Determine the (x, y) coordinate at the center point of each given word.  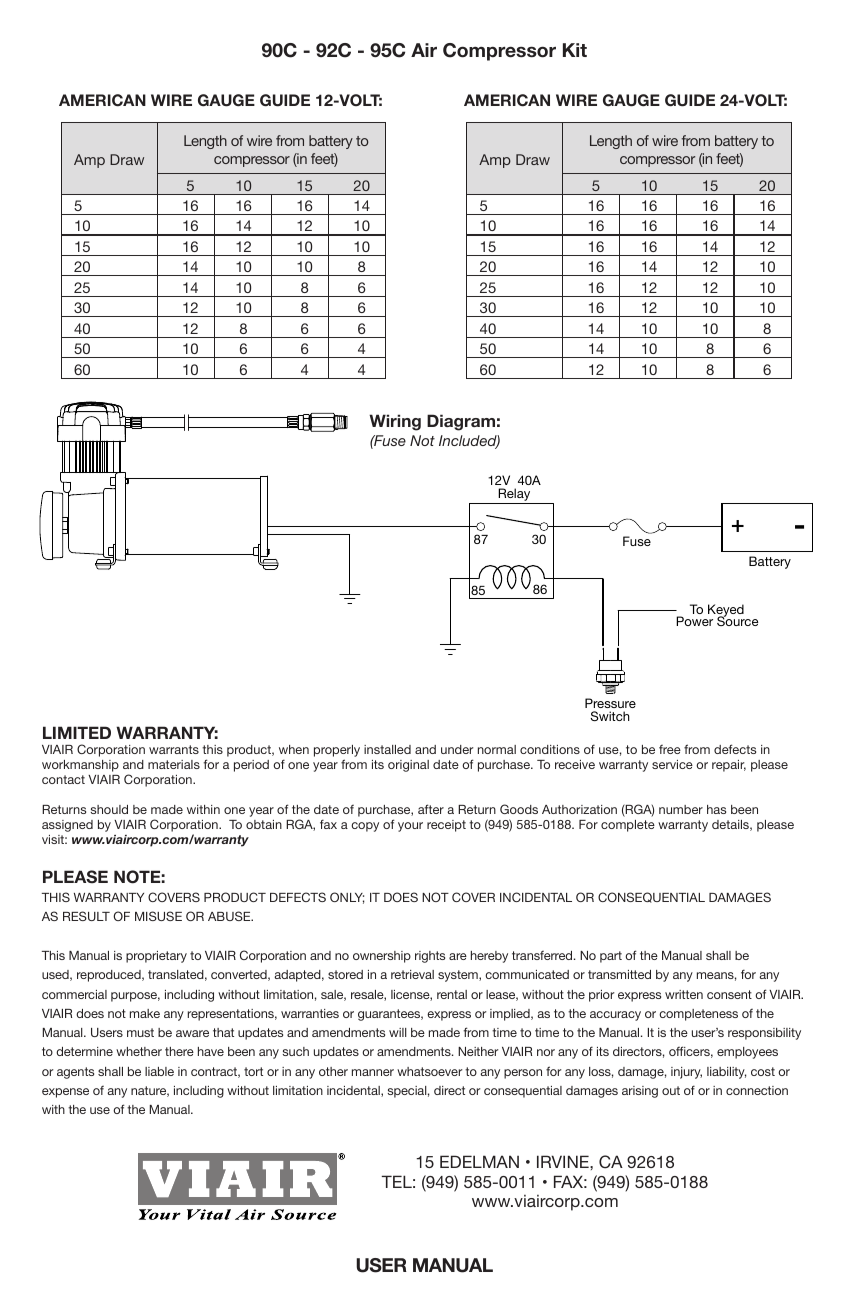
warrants (174, 749)
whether (139, 1051)
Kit (575, 50)
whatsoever (430, 1071)
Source (737, 620)
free (670, 749)
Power (694, 621)
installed (387, 749)
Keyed (726, 611)
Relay (514, 496)
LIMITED (77, 732)
